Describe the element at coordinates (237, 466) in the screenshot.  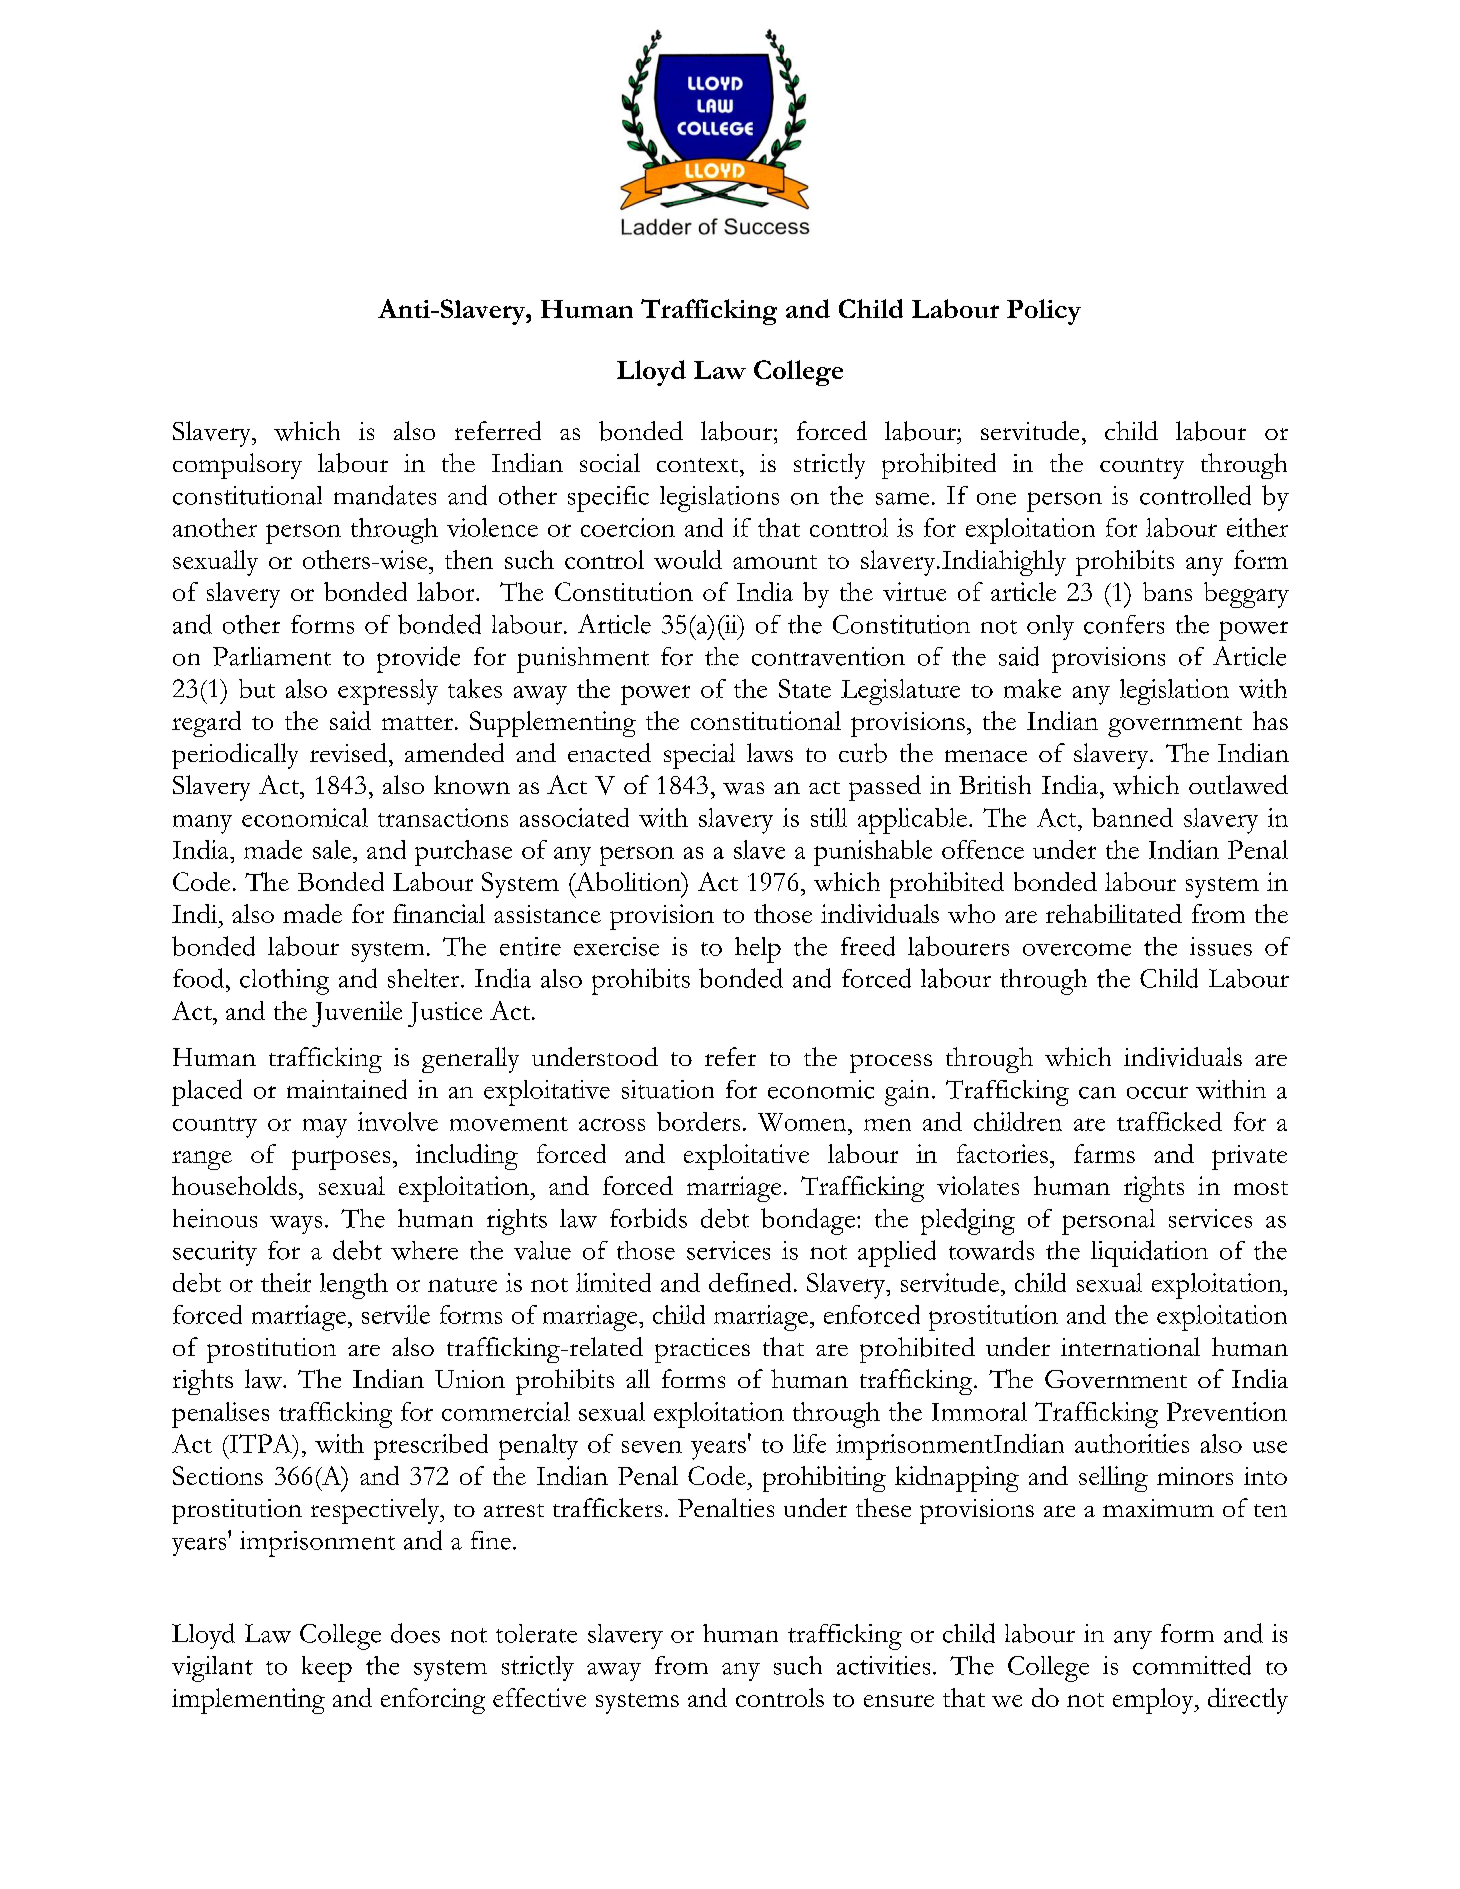
I see `compulsory` at that location.
